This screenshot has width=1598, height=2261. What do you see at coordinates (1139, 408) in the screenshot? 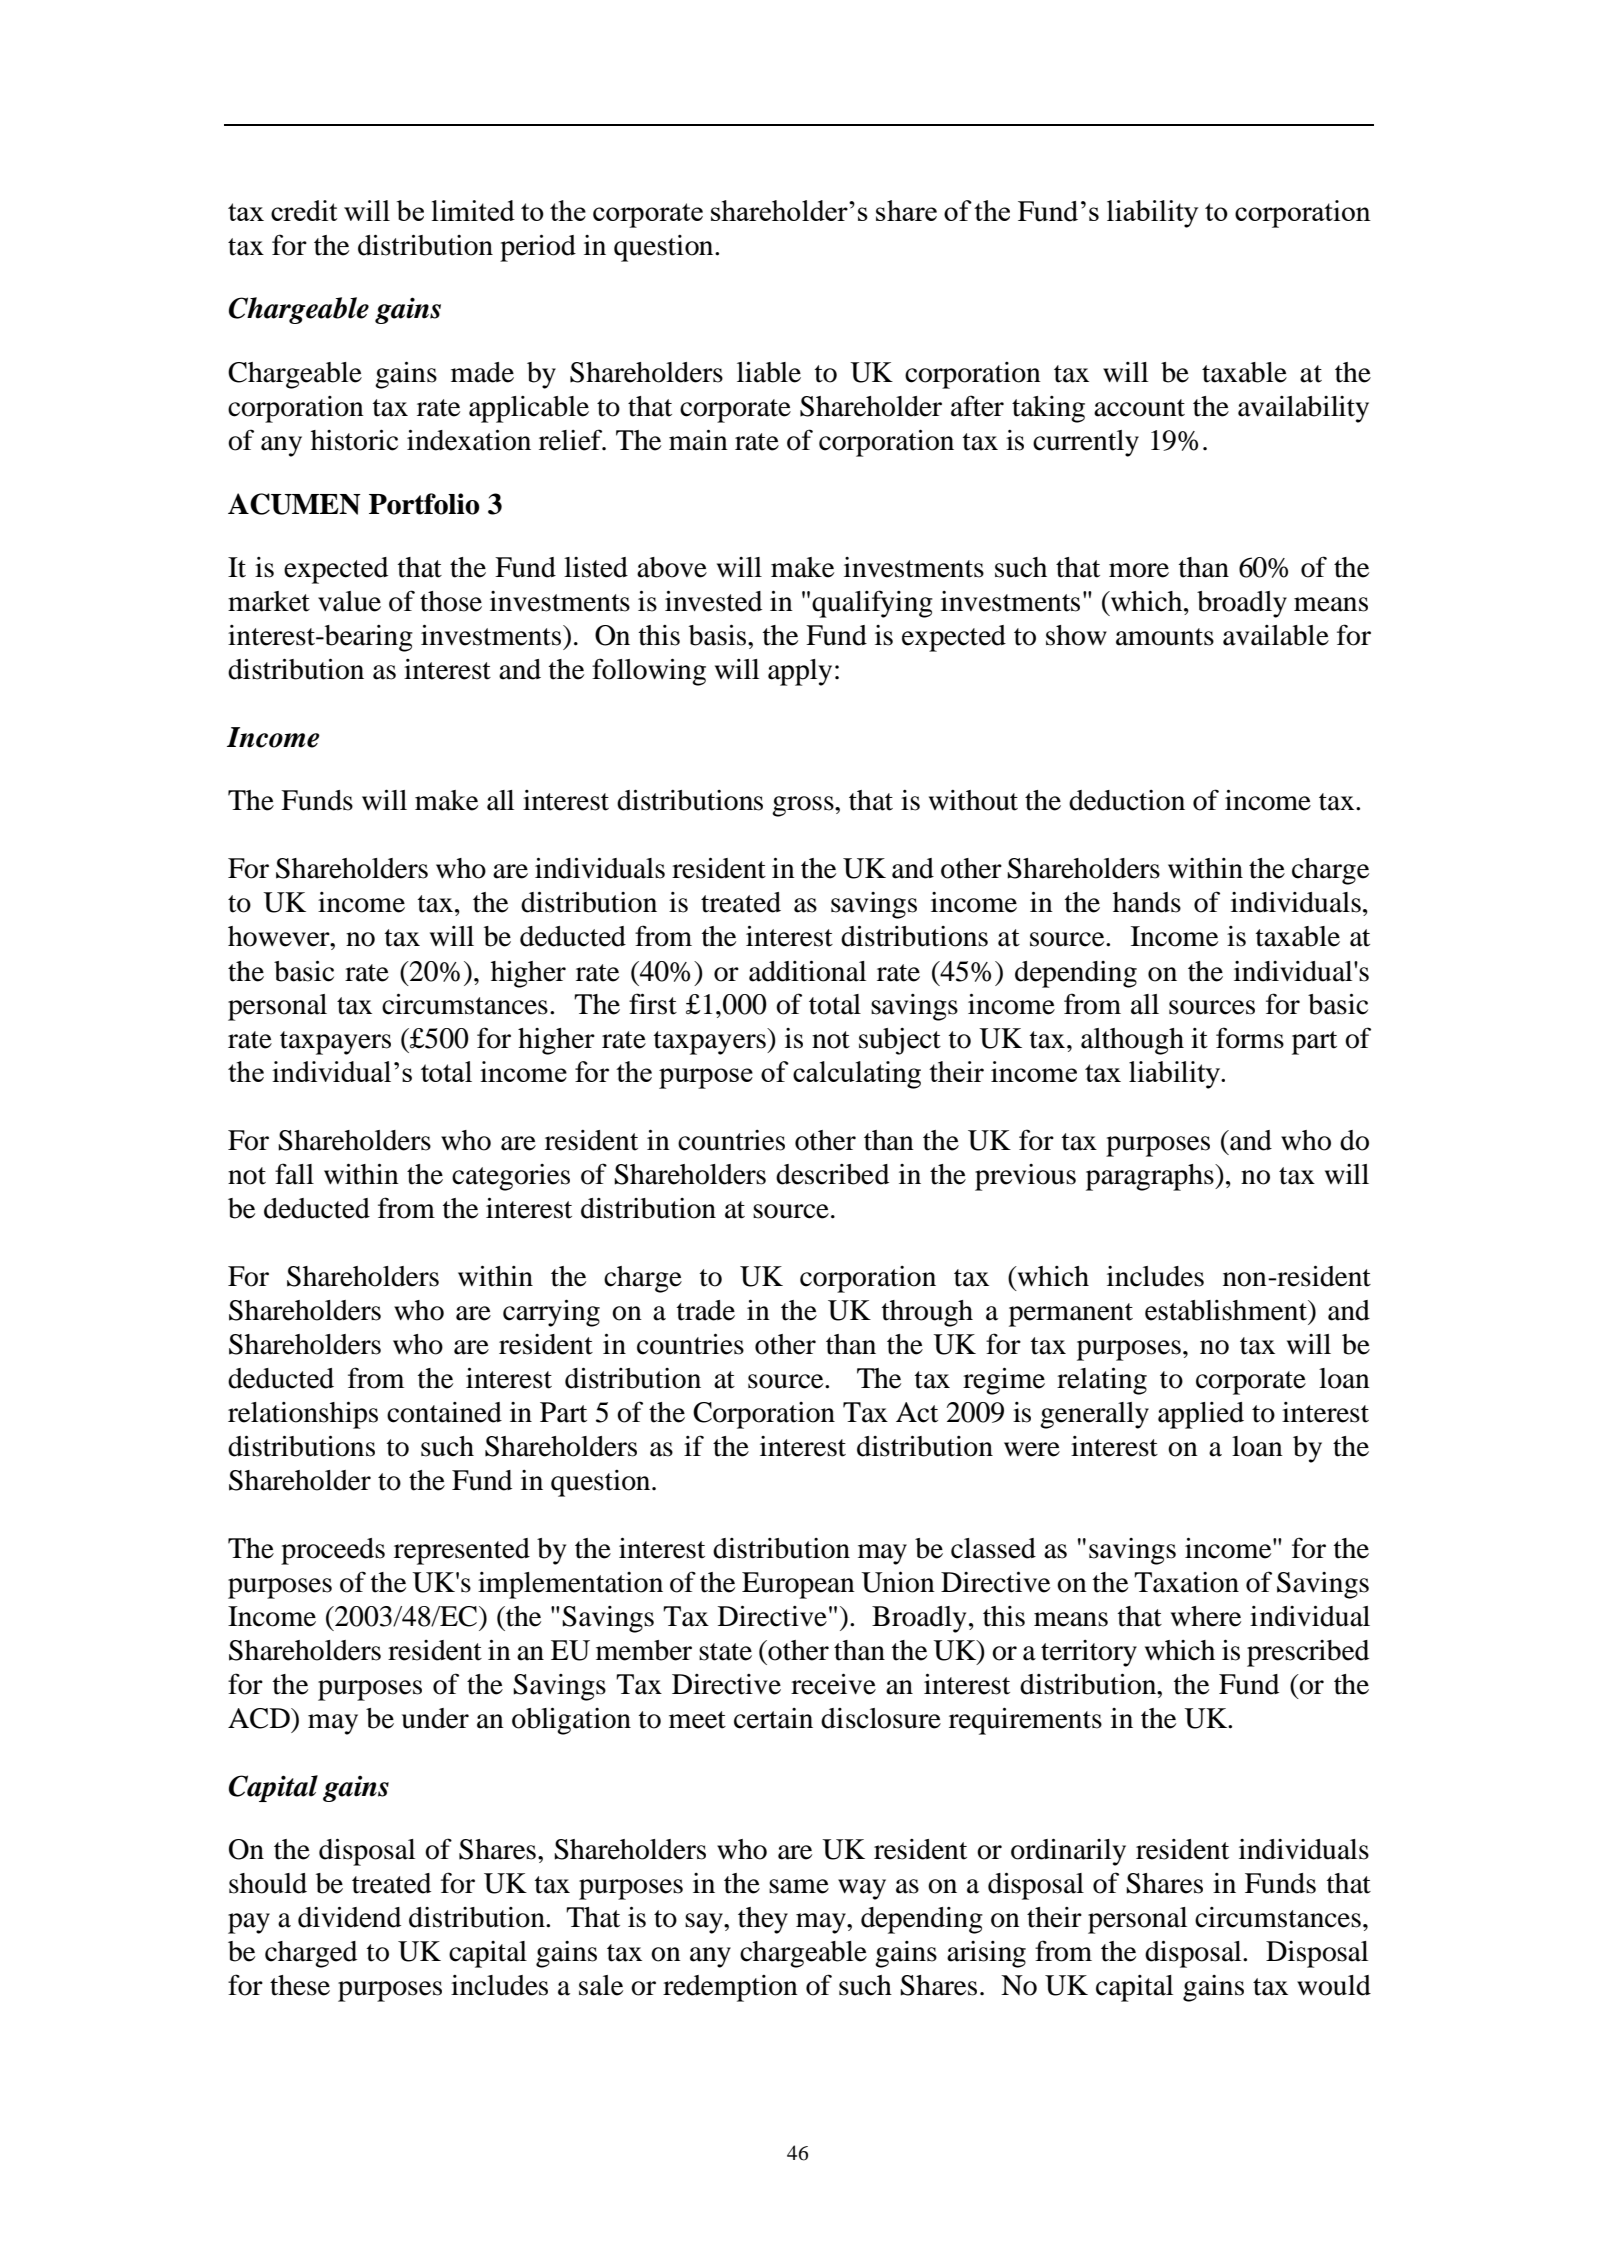
I see `account` at bounding box center [1139, 408].
